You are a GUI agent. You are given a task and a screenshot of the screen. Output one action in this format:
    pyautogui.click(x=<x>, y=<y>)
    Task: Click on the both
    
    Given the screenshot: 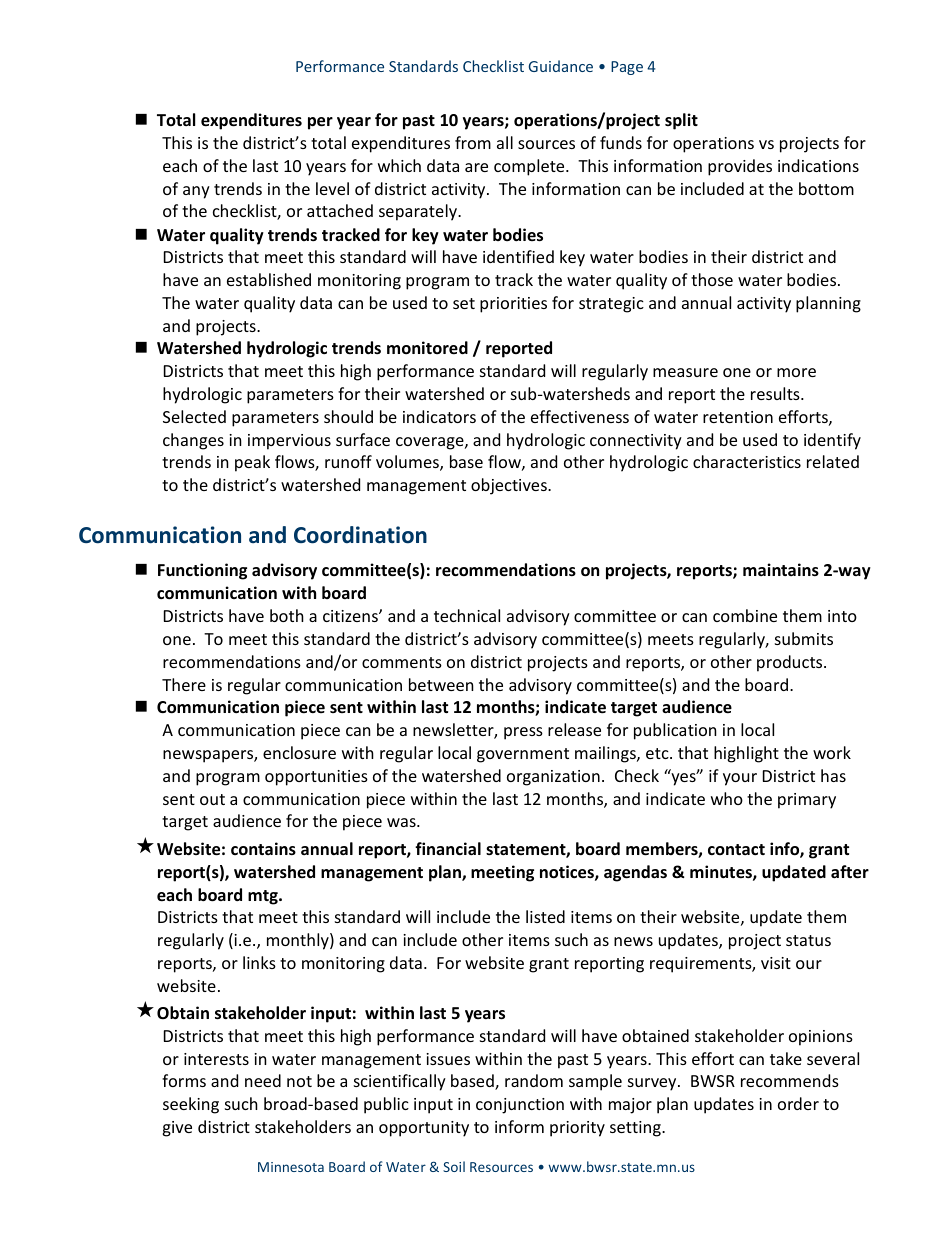 What is the action you would take?
    pyautogui.click(x=287, y=615)
